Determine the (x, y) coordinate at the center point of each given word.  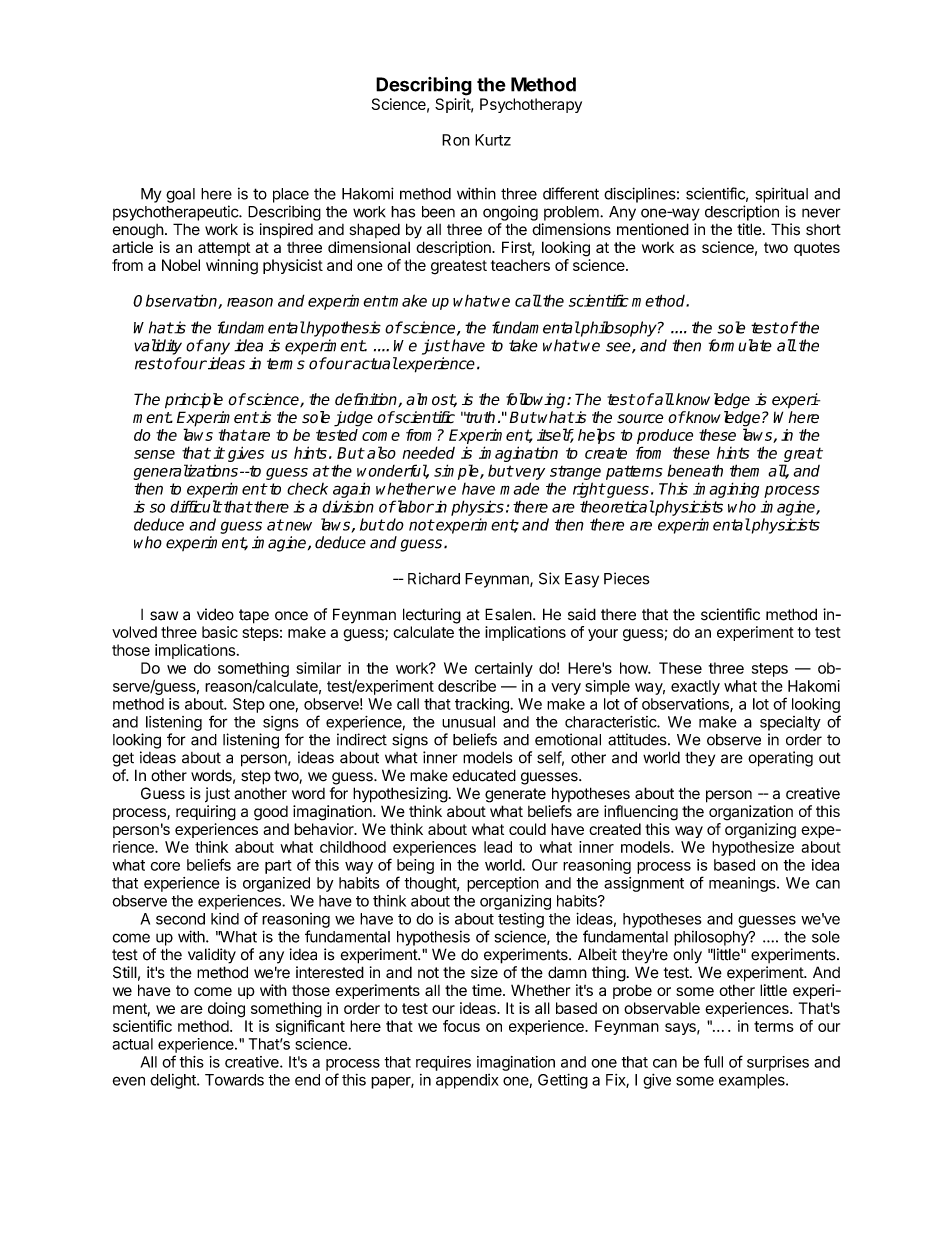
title (749, 229)
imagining (726, 490)
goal (180, 195)
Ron (456, 140)
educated (484, 775)
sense (154, 454)
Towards (234, 1080)
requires (443, 1063)
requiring (206, 813)
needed (429, 452)
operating (780, 759)
